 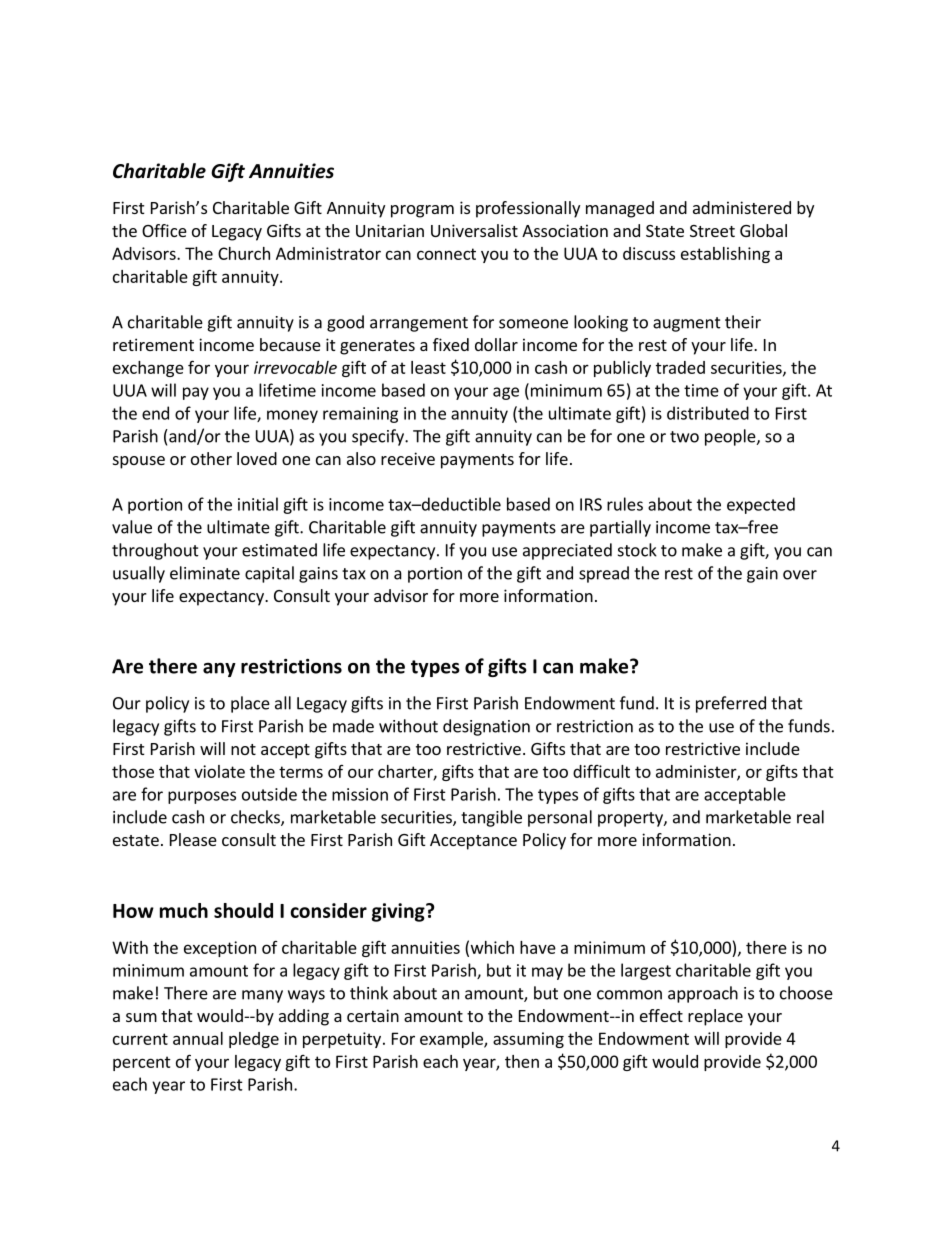 What do you see at coordinates (761, 505) in the page?
I see `expected` at bounding box center [761, 505].
